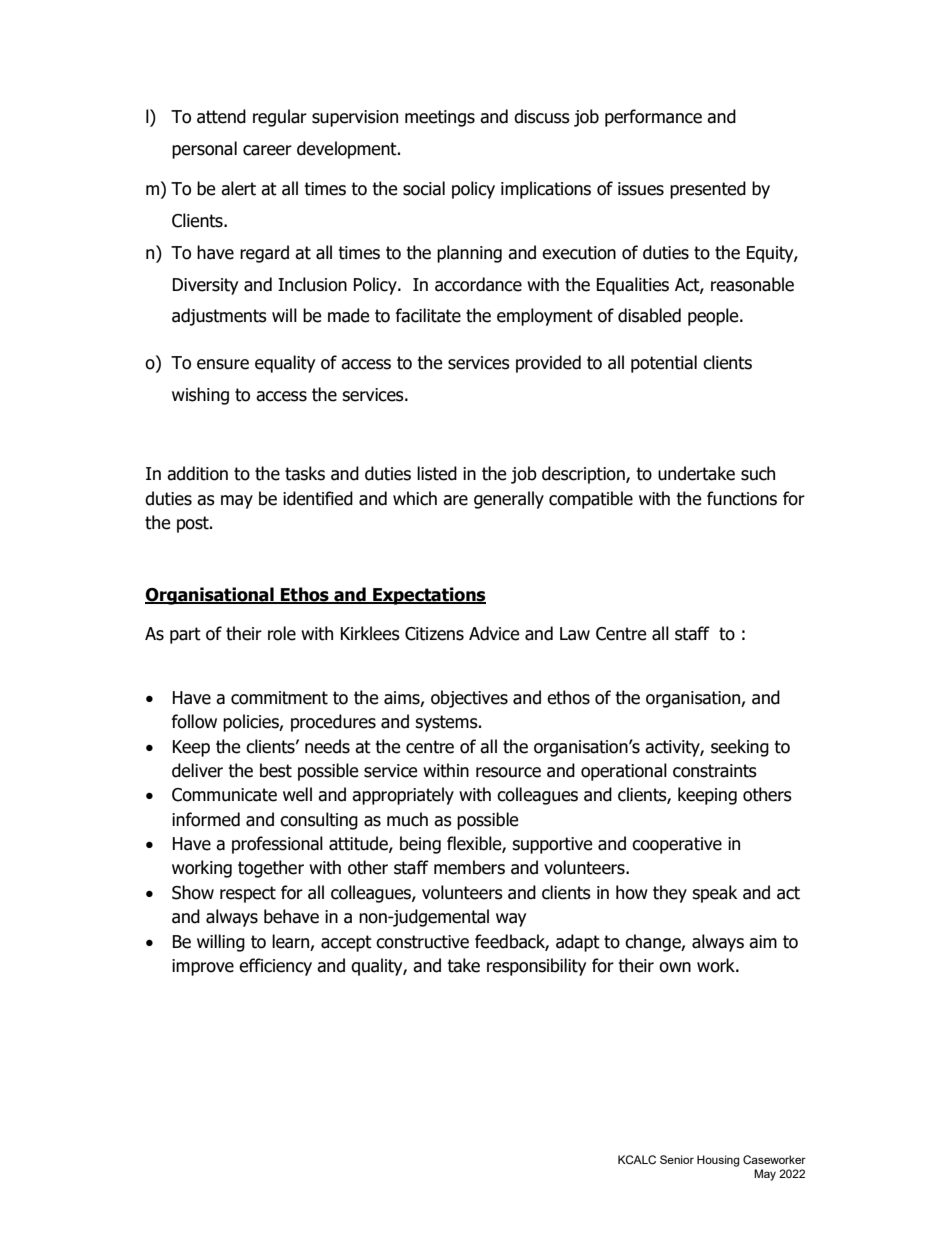 The image size is (952, 1233). Describe the element at coordinates (653, 118) in the screenshot. I see `performance` at that location.
